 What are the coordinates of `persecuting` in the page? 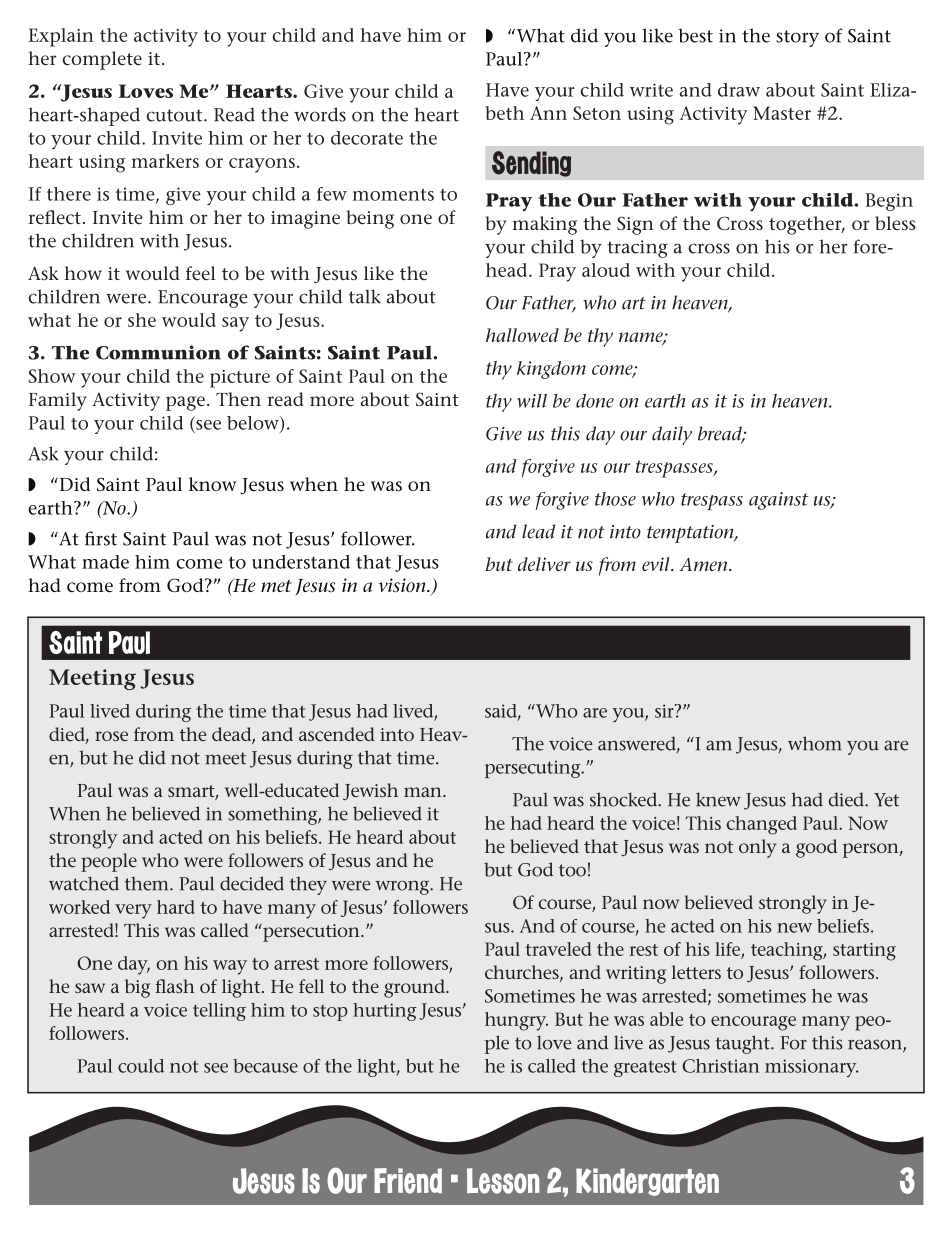 It's located at (534, 769).
